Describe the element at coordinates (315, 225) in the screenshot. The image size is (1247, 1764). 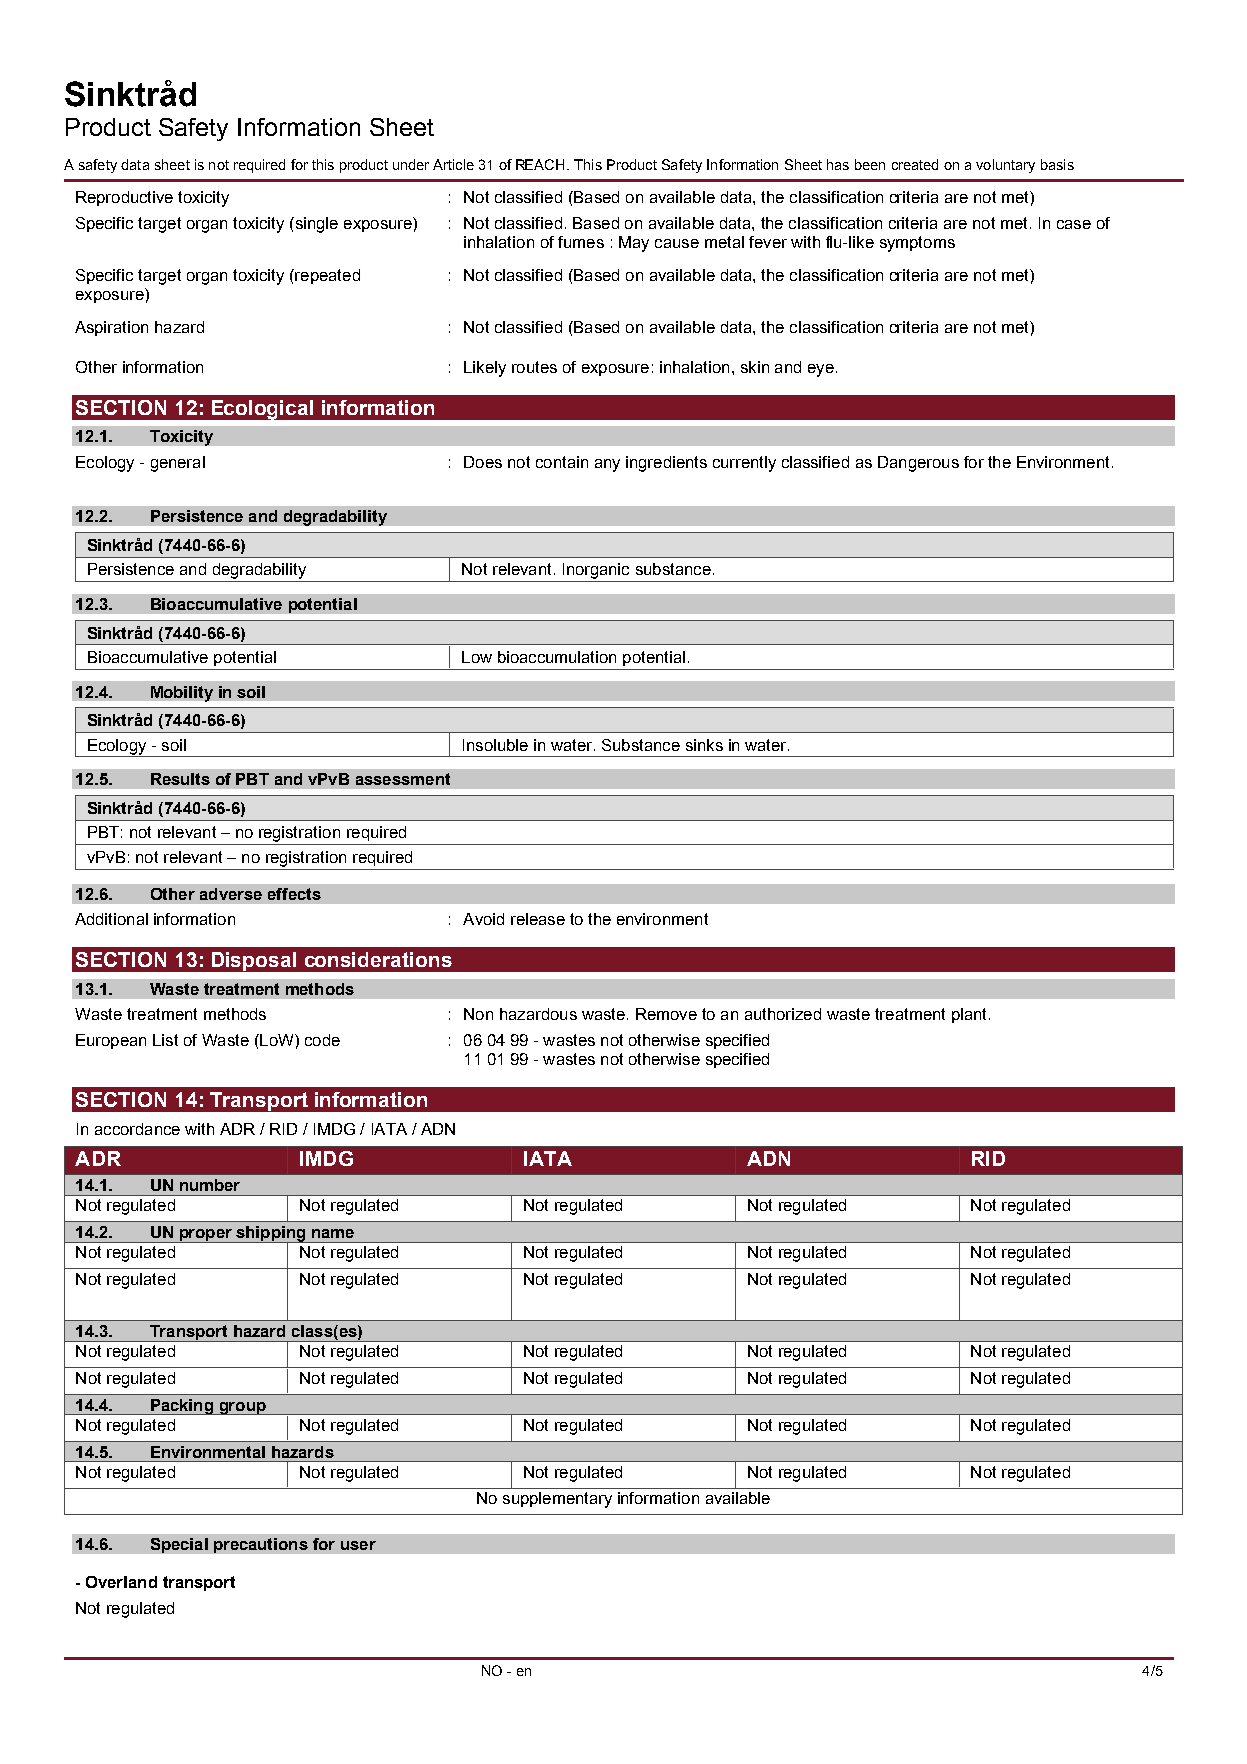
I see `single` at that location.
